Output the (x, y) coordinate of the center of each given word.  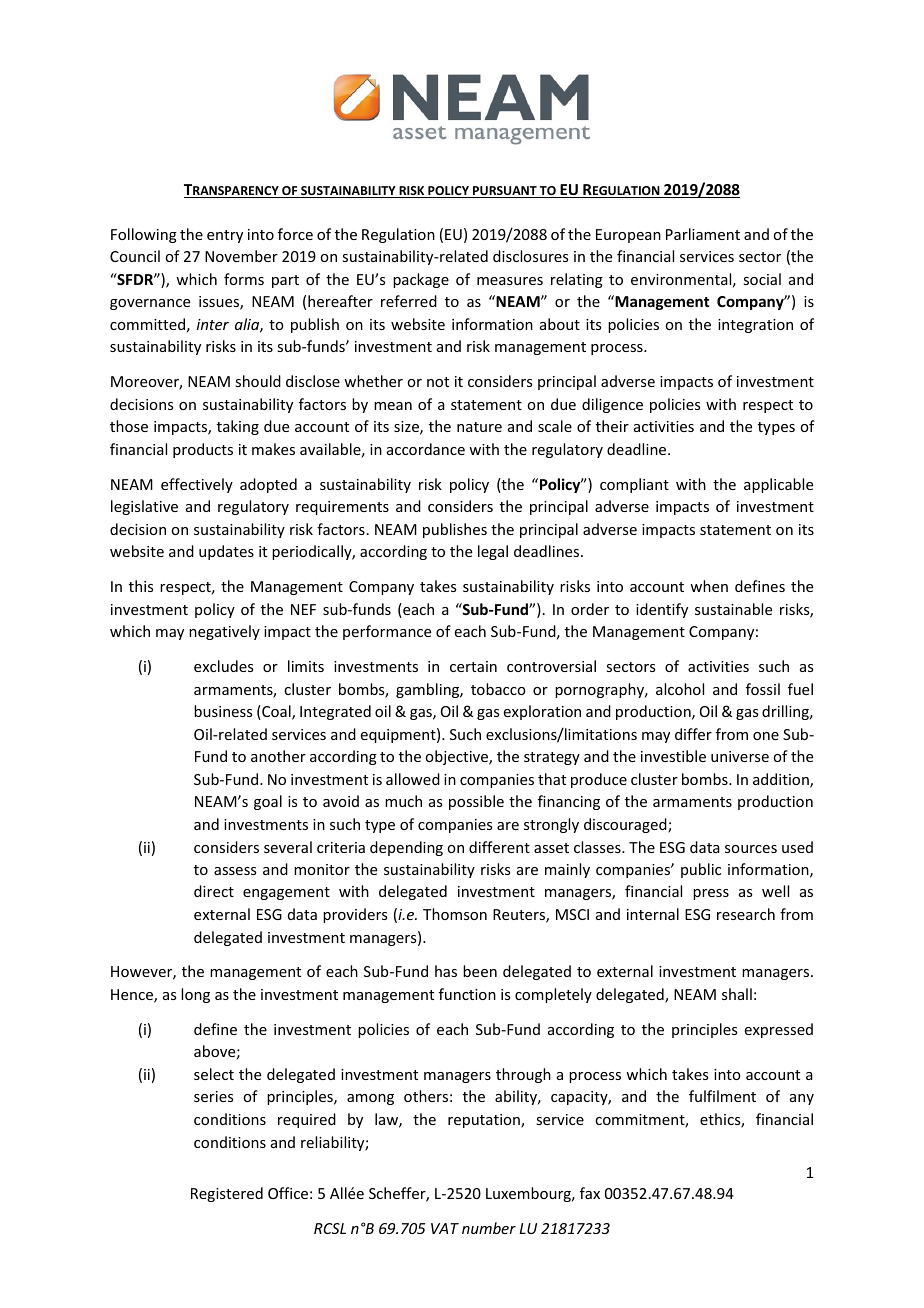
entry (225, 236)
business (223, 711)
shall (737, 994)
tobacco (498, 689)
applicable (778, 485)
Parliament (703, 234)
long (195, 995)
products (203, 450)
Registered (227, 1194)
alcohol (680, 689)
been (480, 971)
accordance (426, 449)
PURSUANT (505, 192)
